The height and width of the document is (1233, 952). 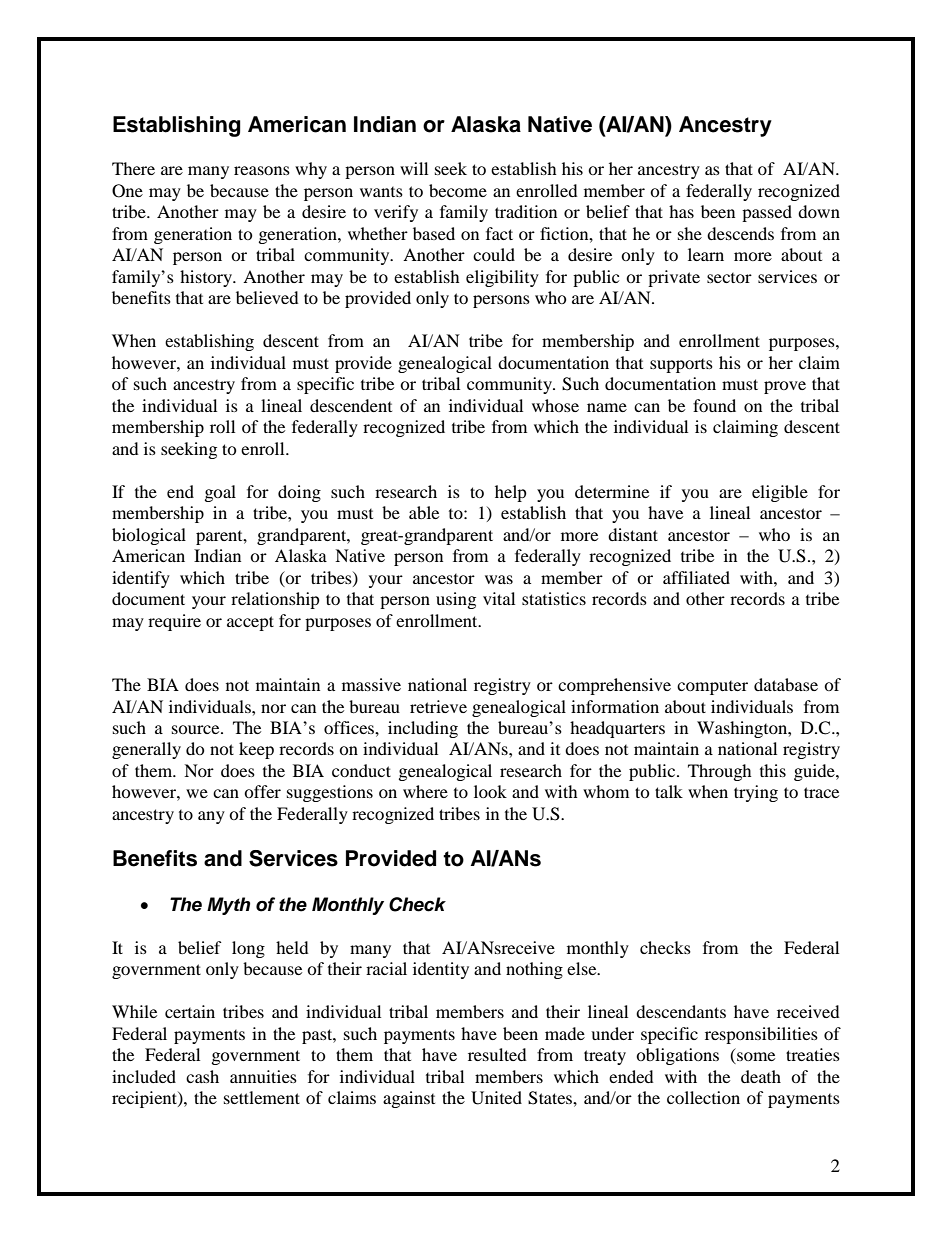 What do you see at coordinates (490, 791) in the document?
I see `look` at bounding box center [490, 791].
